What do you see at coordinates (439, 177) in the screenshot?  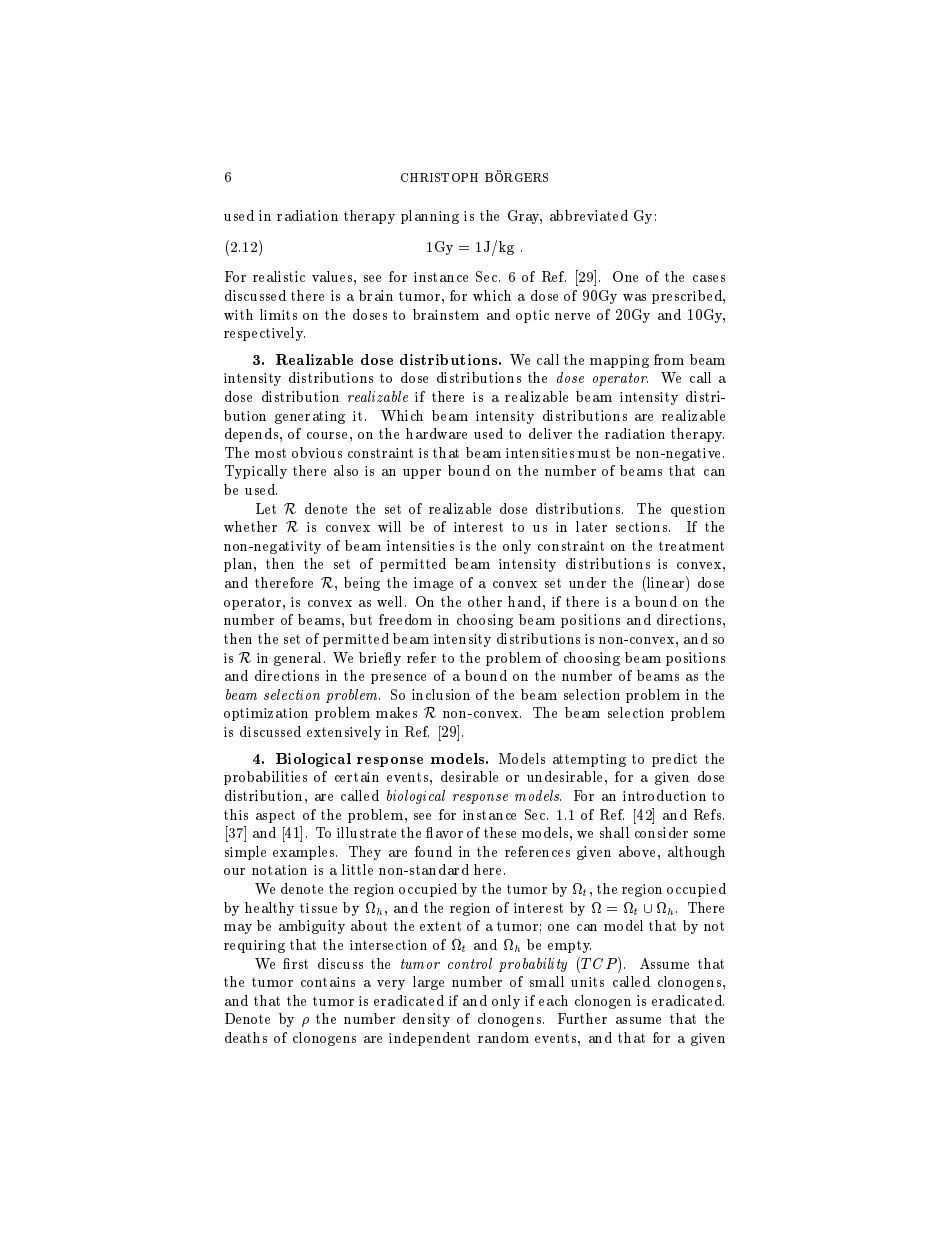 I see `CHRISTOPH` at bounding box center [439, 177].
